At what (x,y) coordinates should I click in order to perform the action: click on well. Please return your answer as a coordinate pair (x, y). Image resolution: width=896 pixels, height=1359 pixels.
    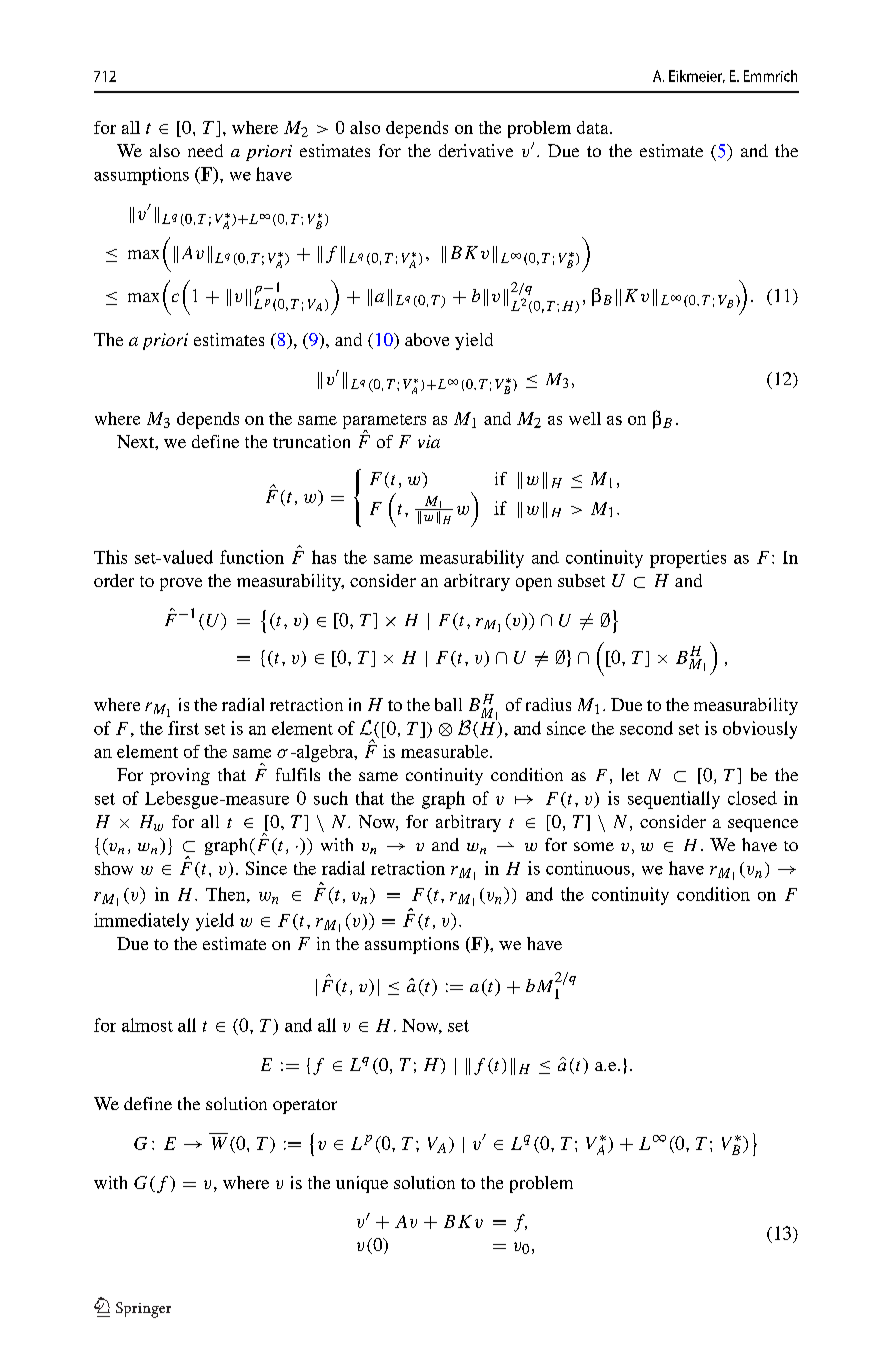
    Looking at the image, I should click on (585, 418).
